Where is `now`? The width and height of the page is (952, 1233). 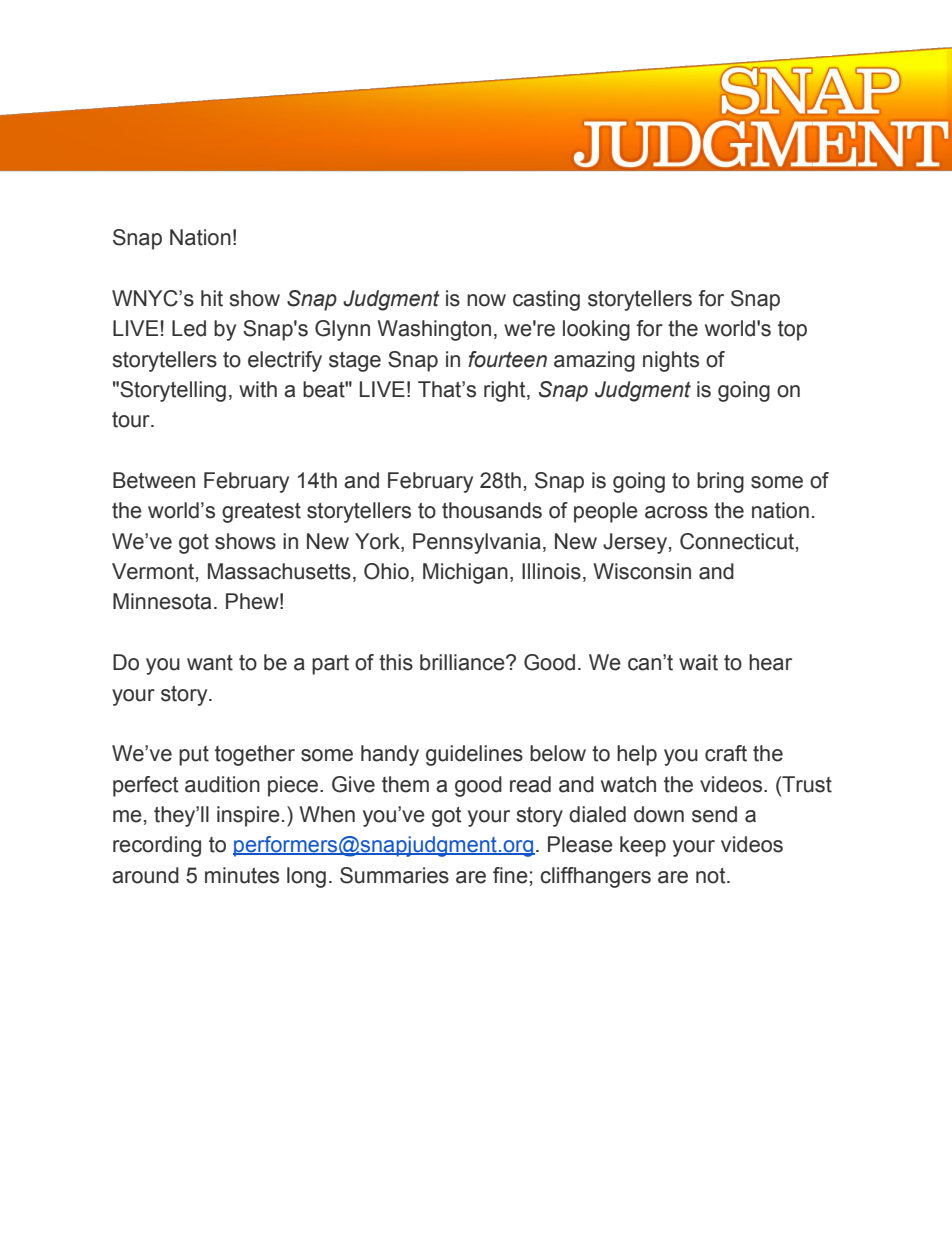 now is located at coordinates (486, 300).
